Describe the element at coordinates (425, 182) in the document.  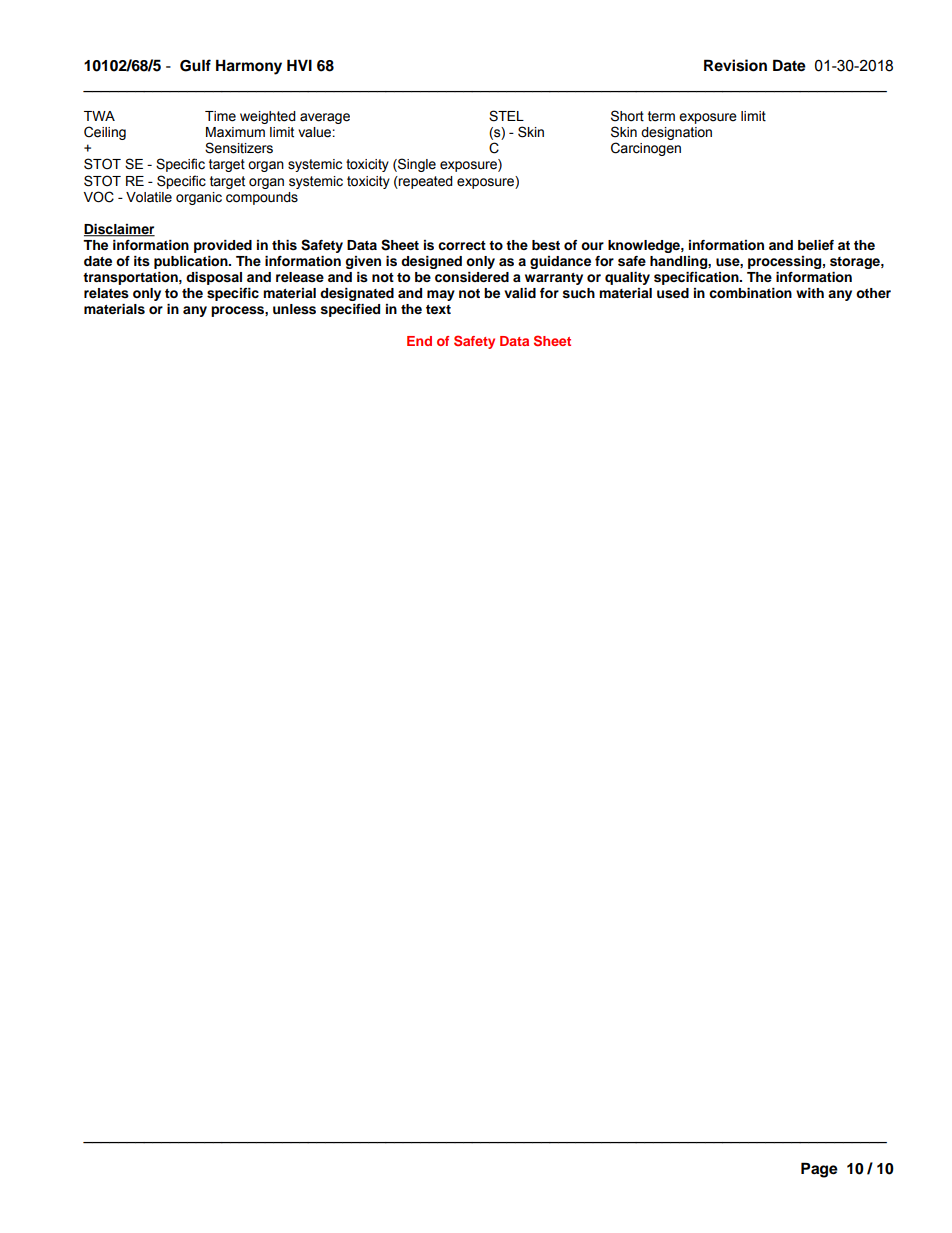
I see `repeated` at that location.
